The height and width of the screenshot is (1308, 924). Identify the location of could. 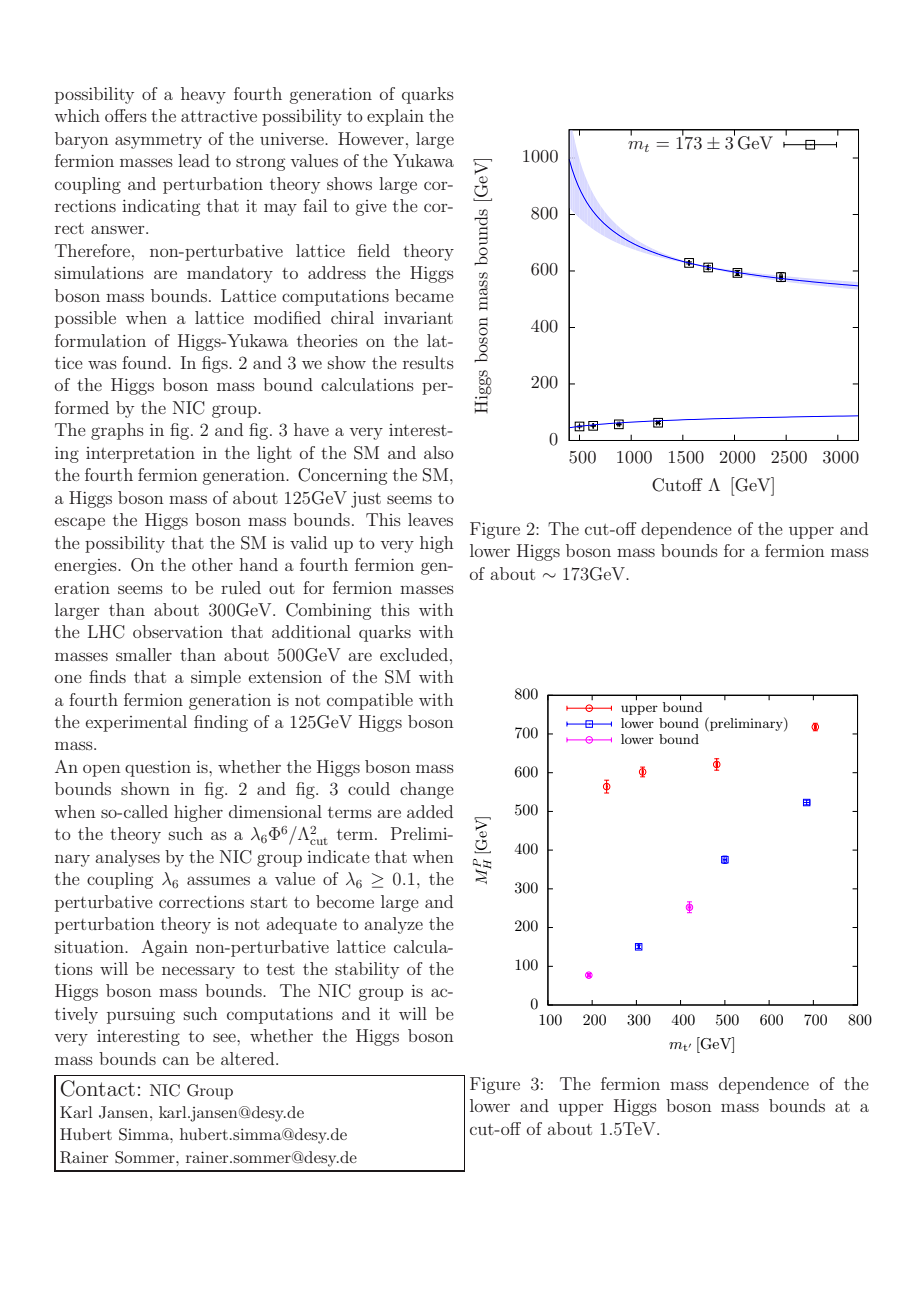
(369, 788).
